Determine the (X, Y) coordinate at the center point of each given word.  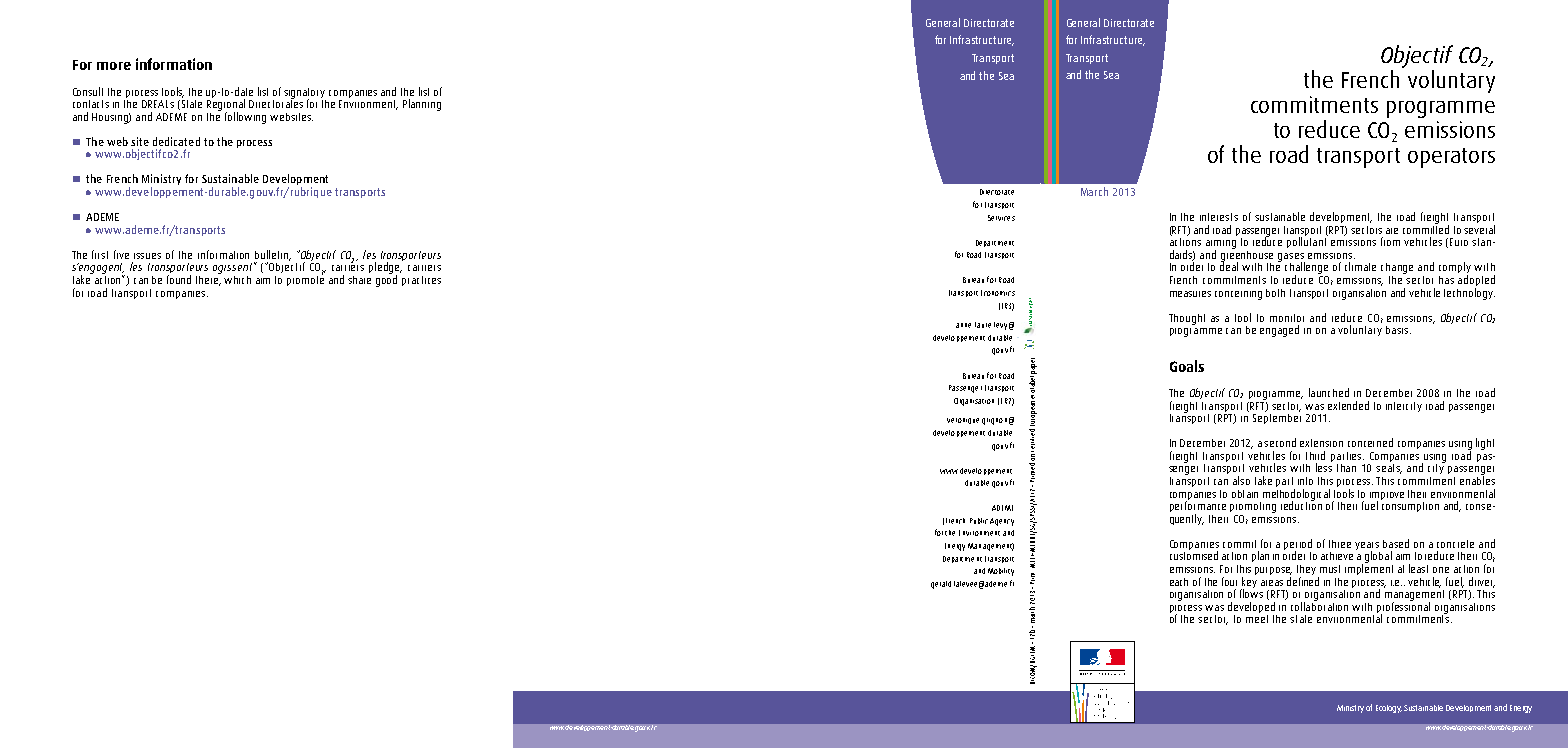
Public (979, 521)
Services (1001, 218)
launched (1329, 392)
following (245, 118)
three (1340, 544)
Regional (226, 105)
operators (1451, 158)
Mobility (1001, 572)
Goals (1187, 366)
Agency (1002, 522)
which (237, 280)
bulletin (273, 255)
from (1390, 241)
